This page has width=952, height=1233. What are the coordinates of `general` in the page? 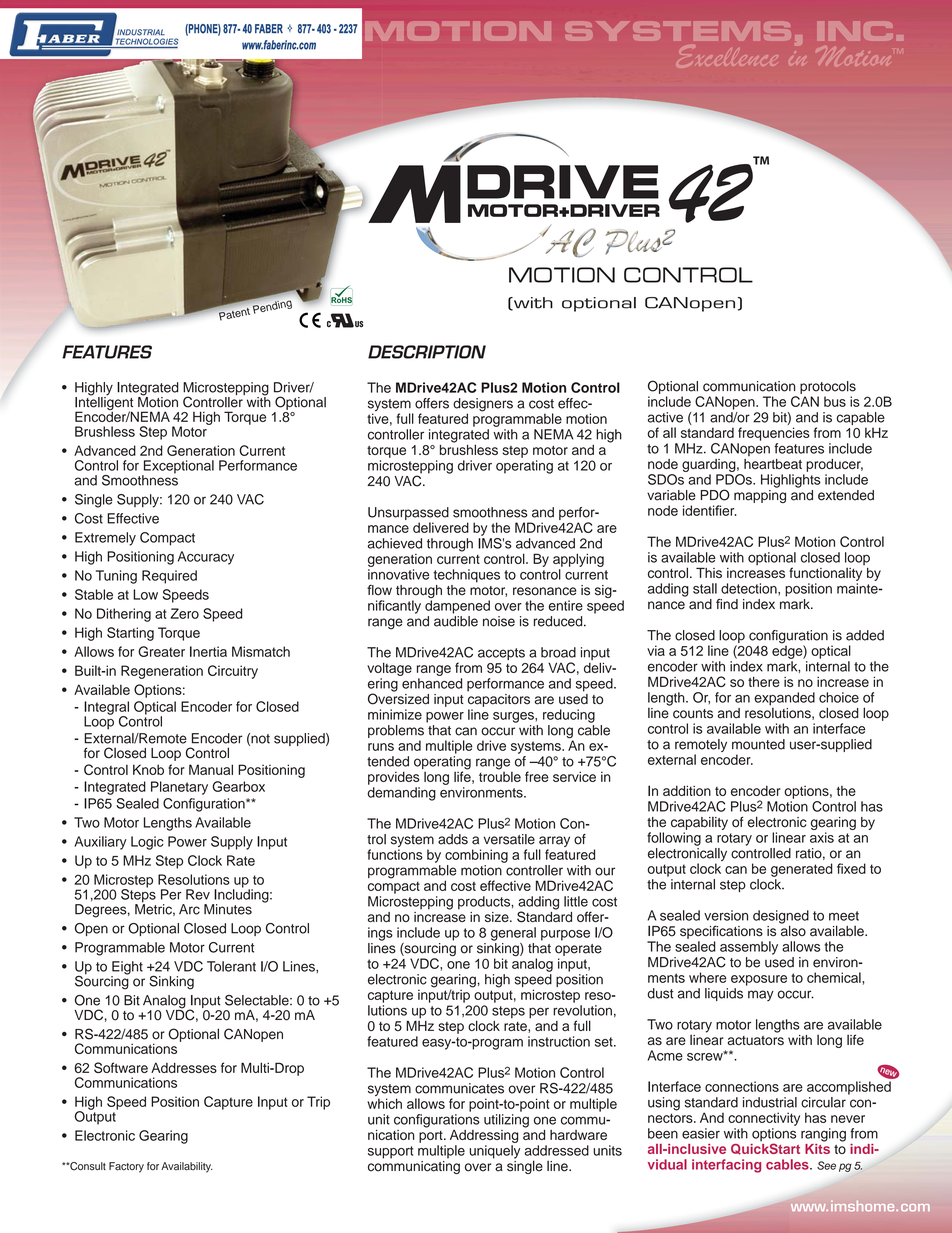 It's located at (513, 934).
